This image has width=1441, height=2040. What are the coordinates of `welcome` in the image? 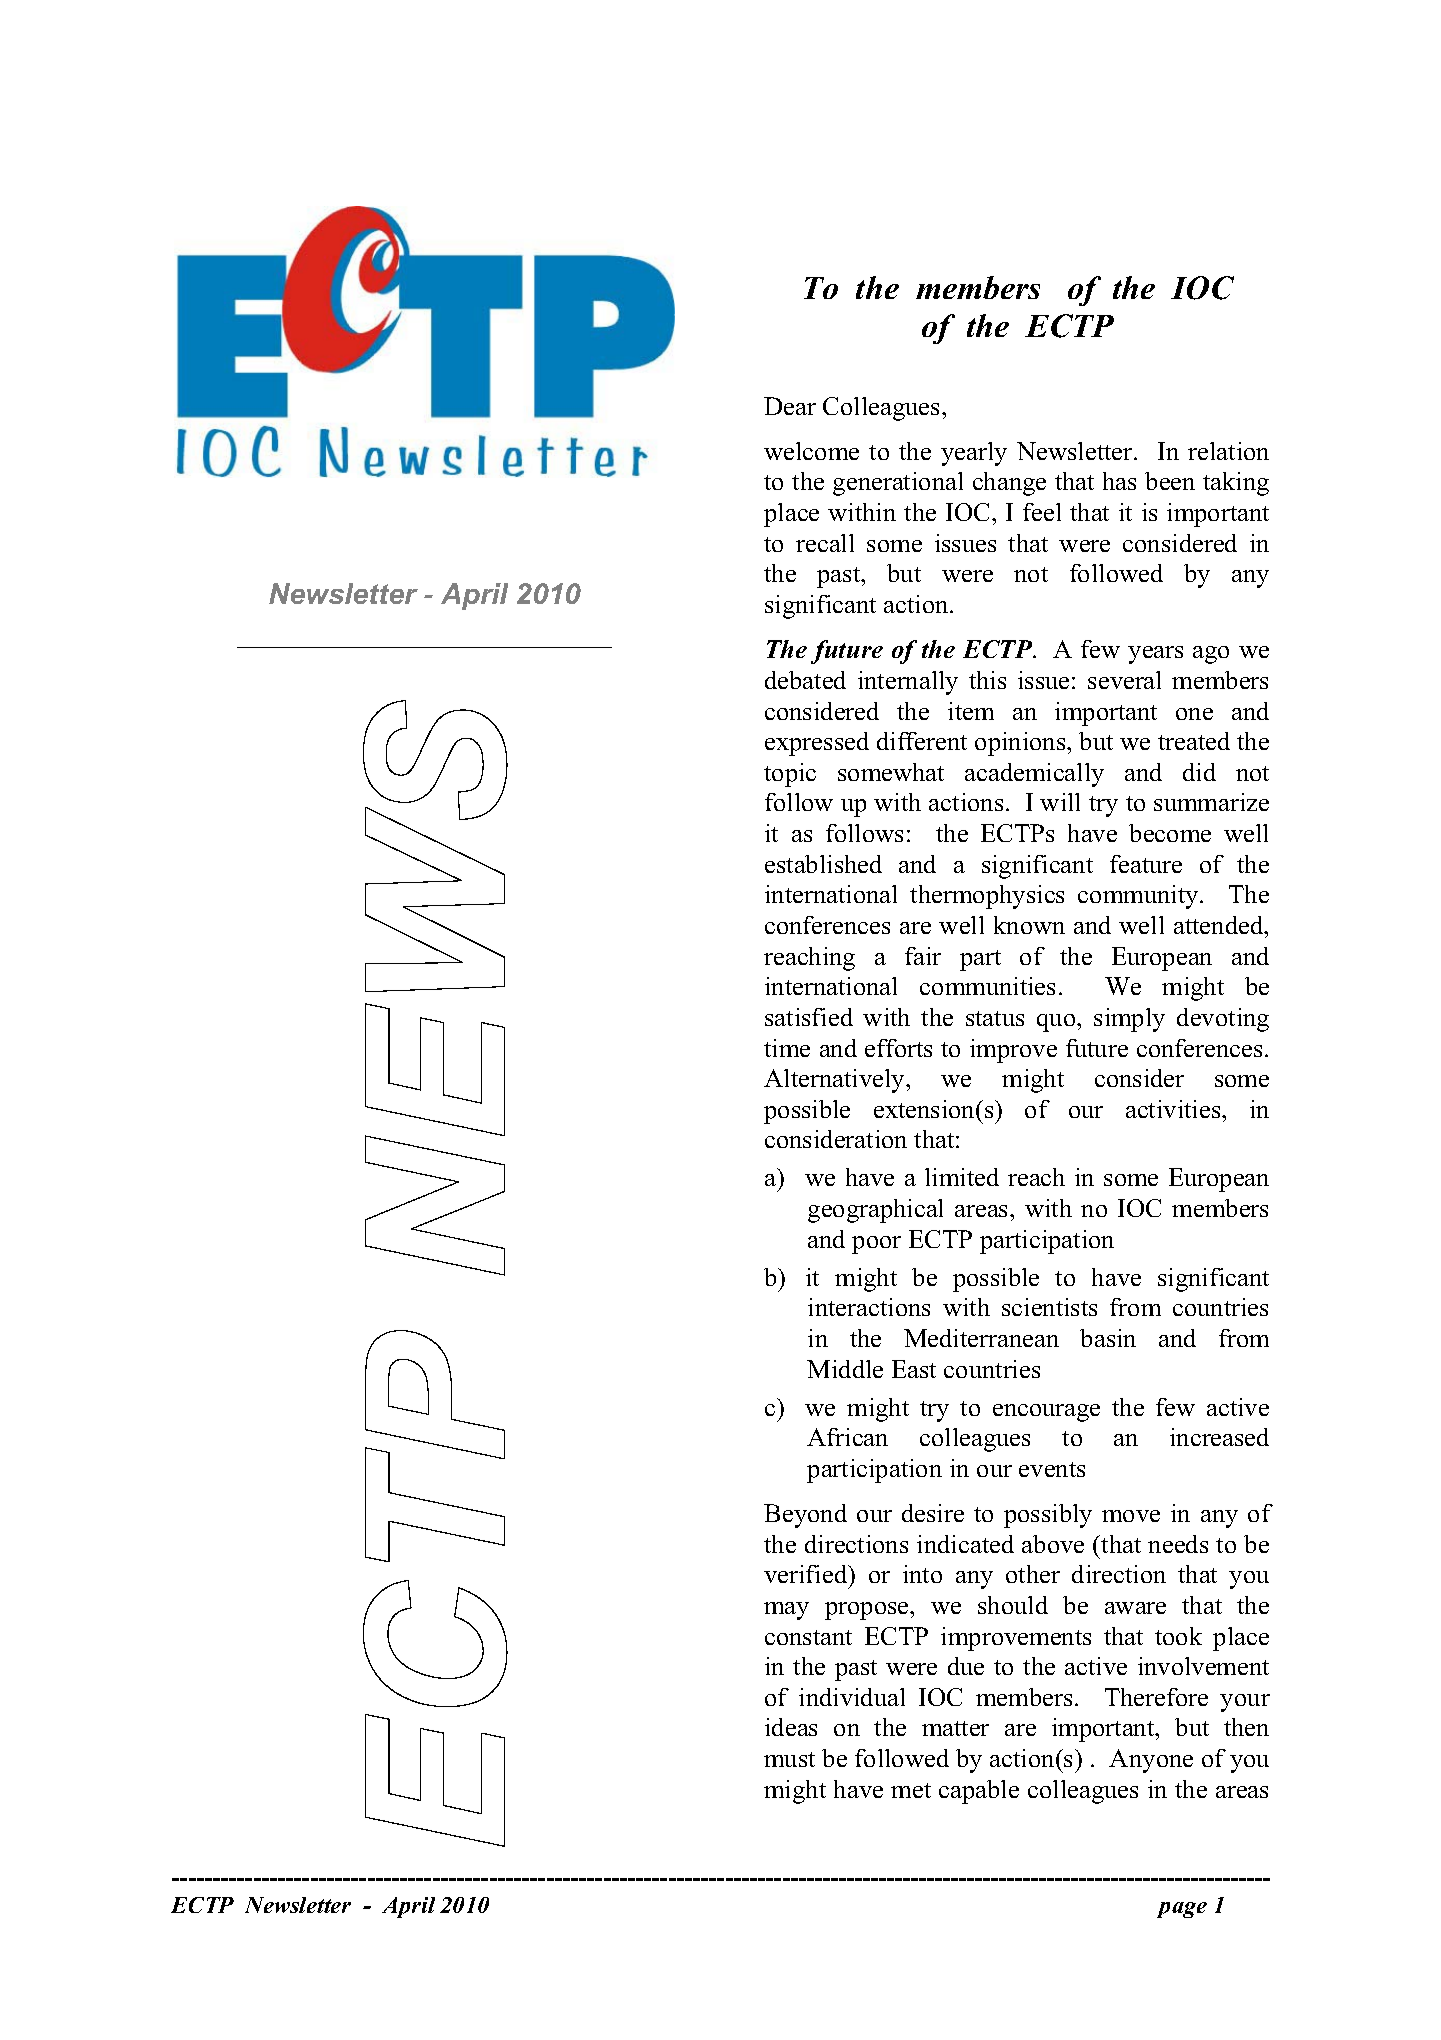 It's located at (811, 451).
